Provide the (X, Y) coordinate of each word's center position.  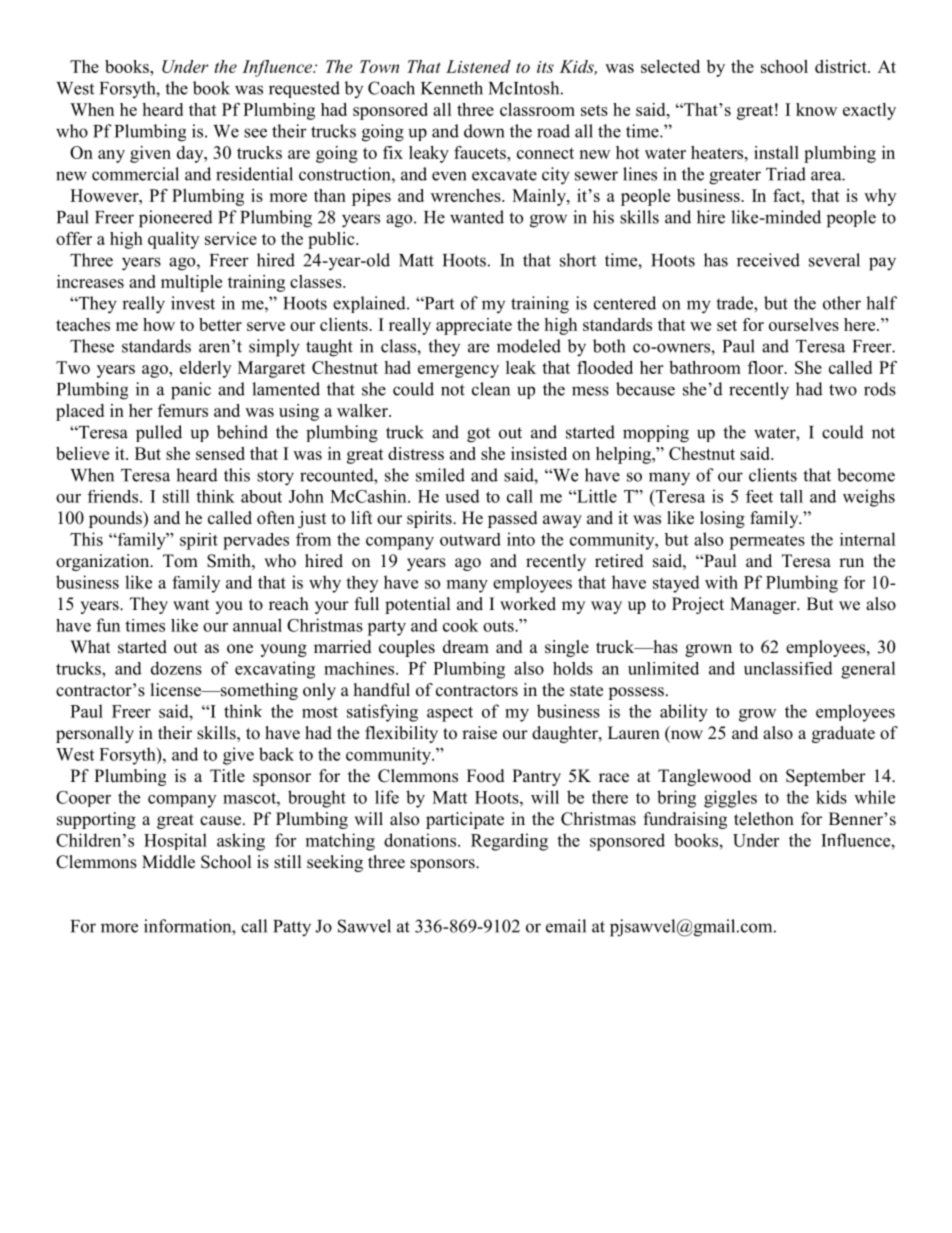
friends (114, 496)
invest (193, 303)
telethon (764, 819)
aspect (450, 714)
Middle (168, 862)
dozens (176, 668)
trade (735, 303)
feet (759, 496)
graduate (843, 734)
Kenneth (452, 88)
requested (304, 89)
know (816, 109)
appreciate (474, 326)
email (566, 926)
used (462, 496)
